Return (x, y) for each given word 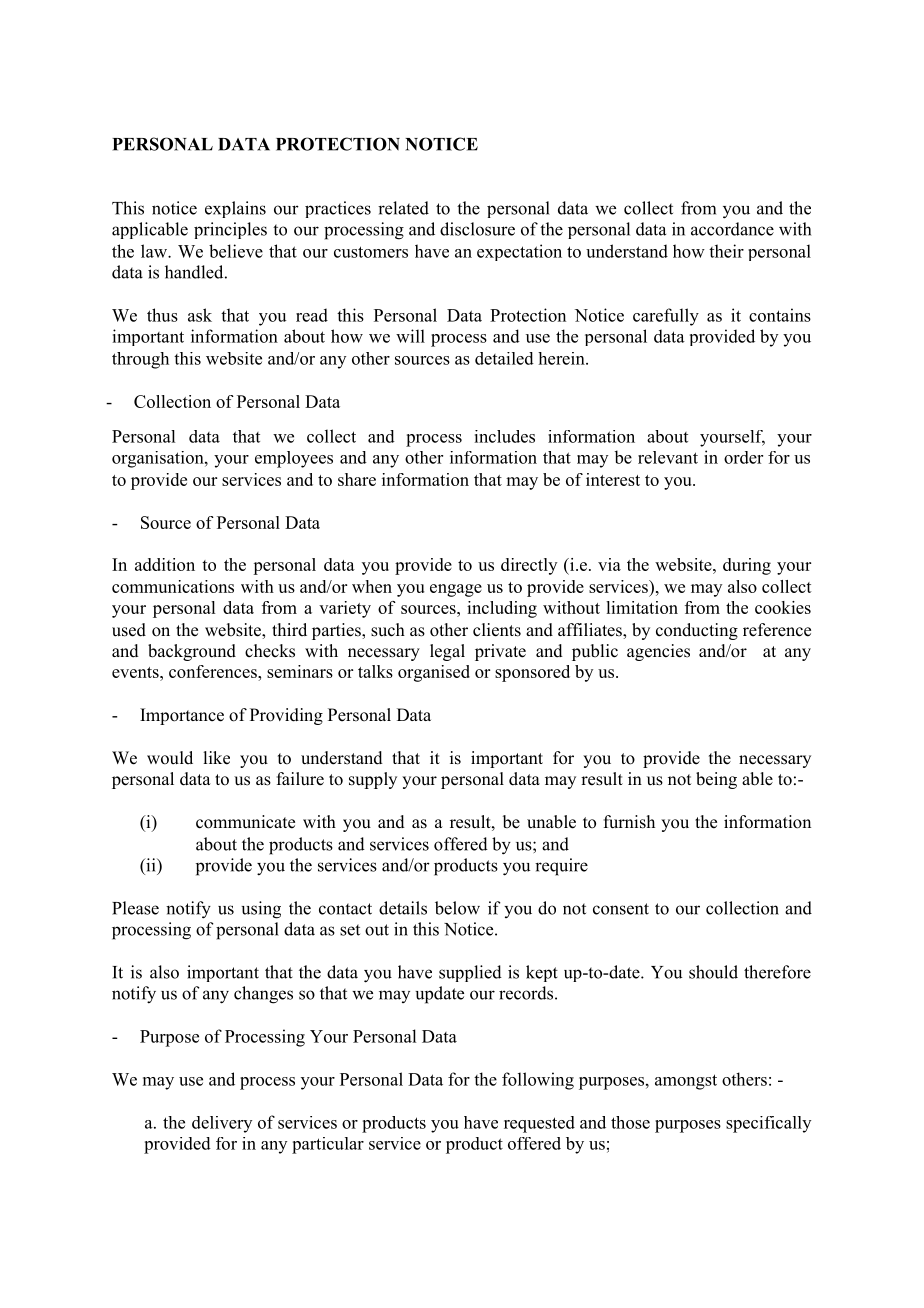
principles (230, 230)
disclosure (477, 229)
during (747, 566)
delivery (222, 1124)
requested (539, 1124)
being (716, 780)
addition (165, 564)
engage (456, 590)
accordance (732, 229)
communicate (245, 822)
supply (373, 780)
